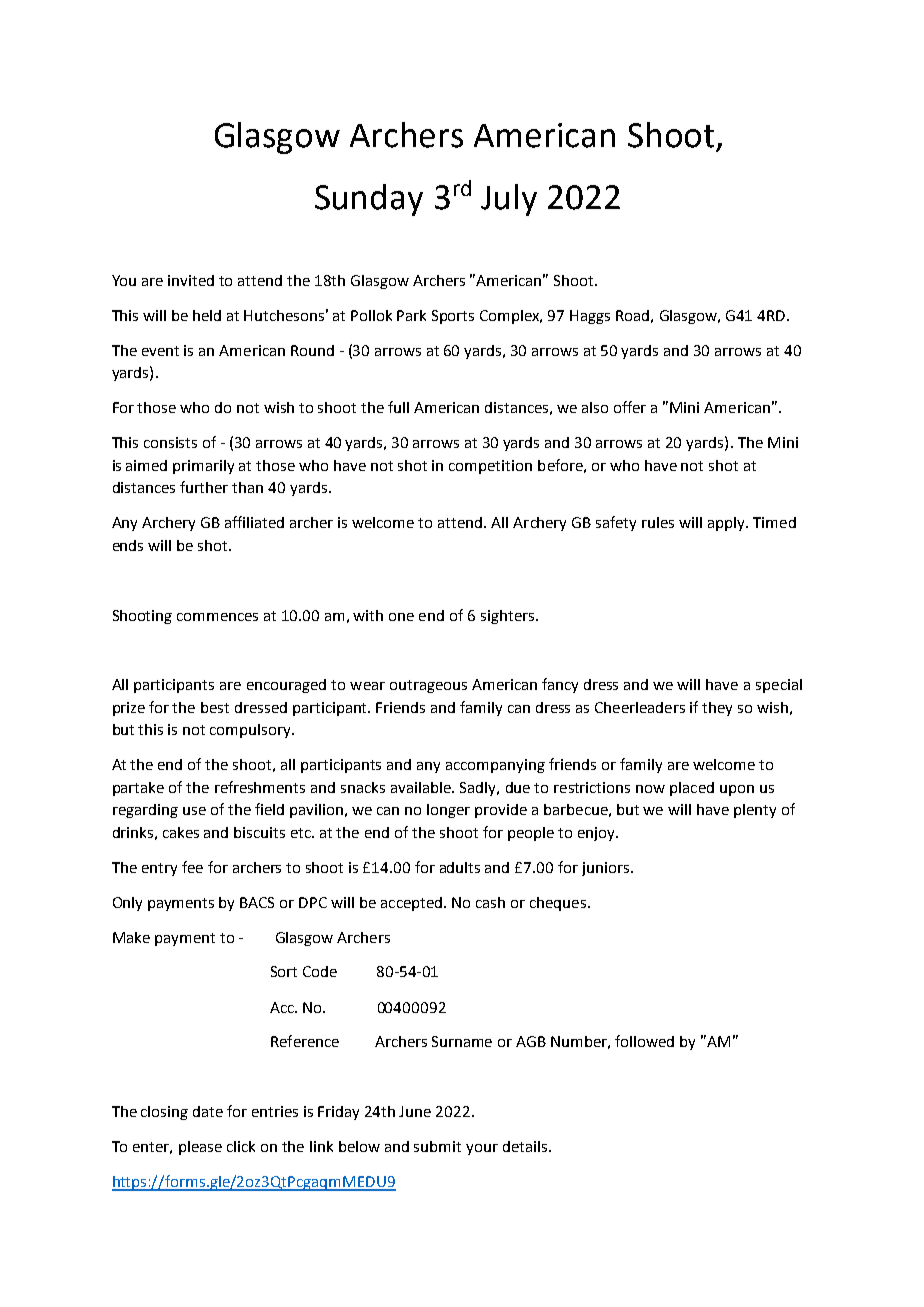  I want to click on invited, so click(191, 280).
